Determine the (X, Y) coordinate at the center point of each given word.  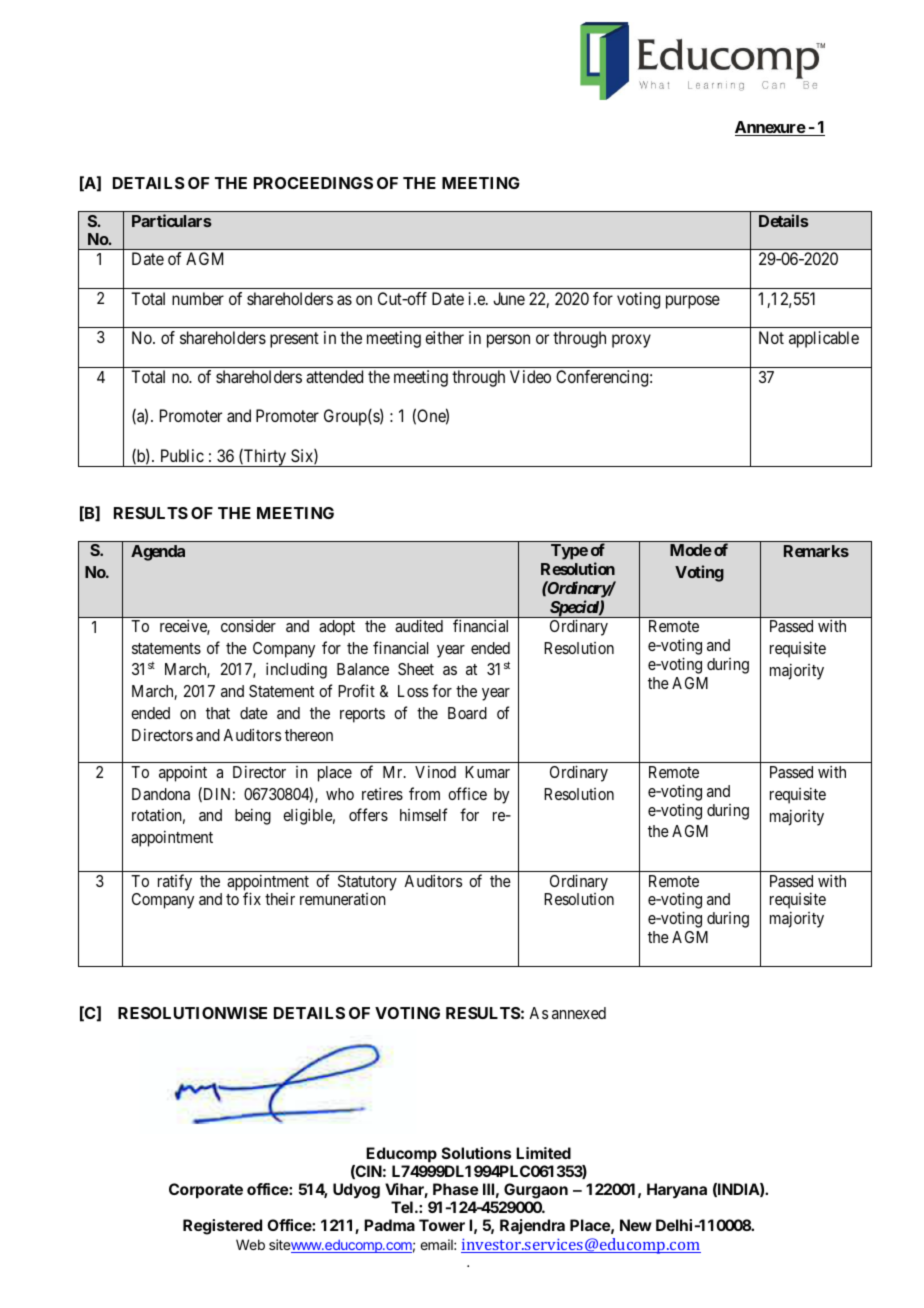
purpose (693, 302)
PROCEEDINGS (313, 183)
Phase (456, 1189)
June (509, 298)
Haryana (677, 1191)
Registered (222, 1227)
